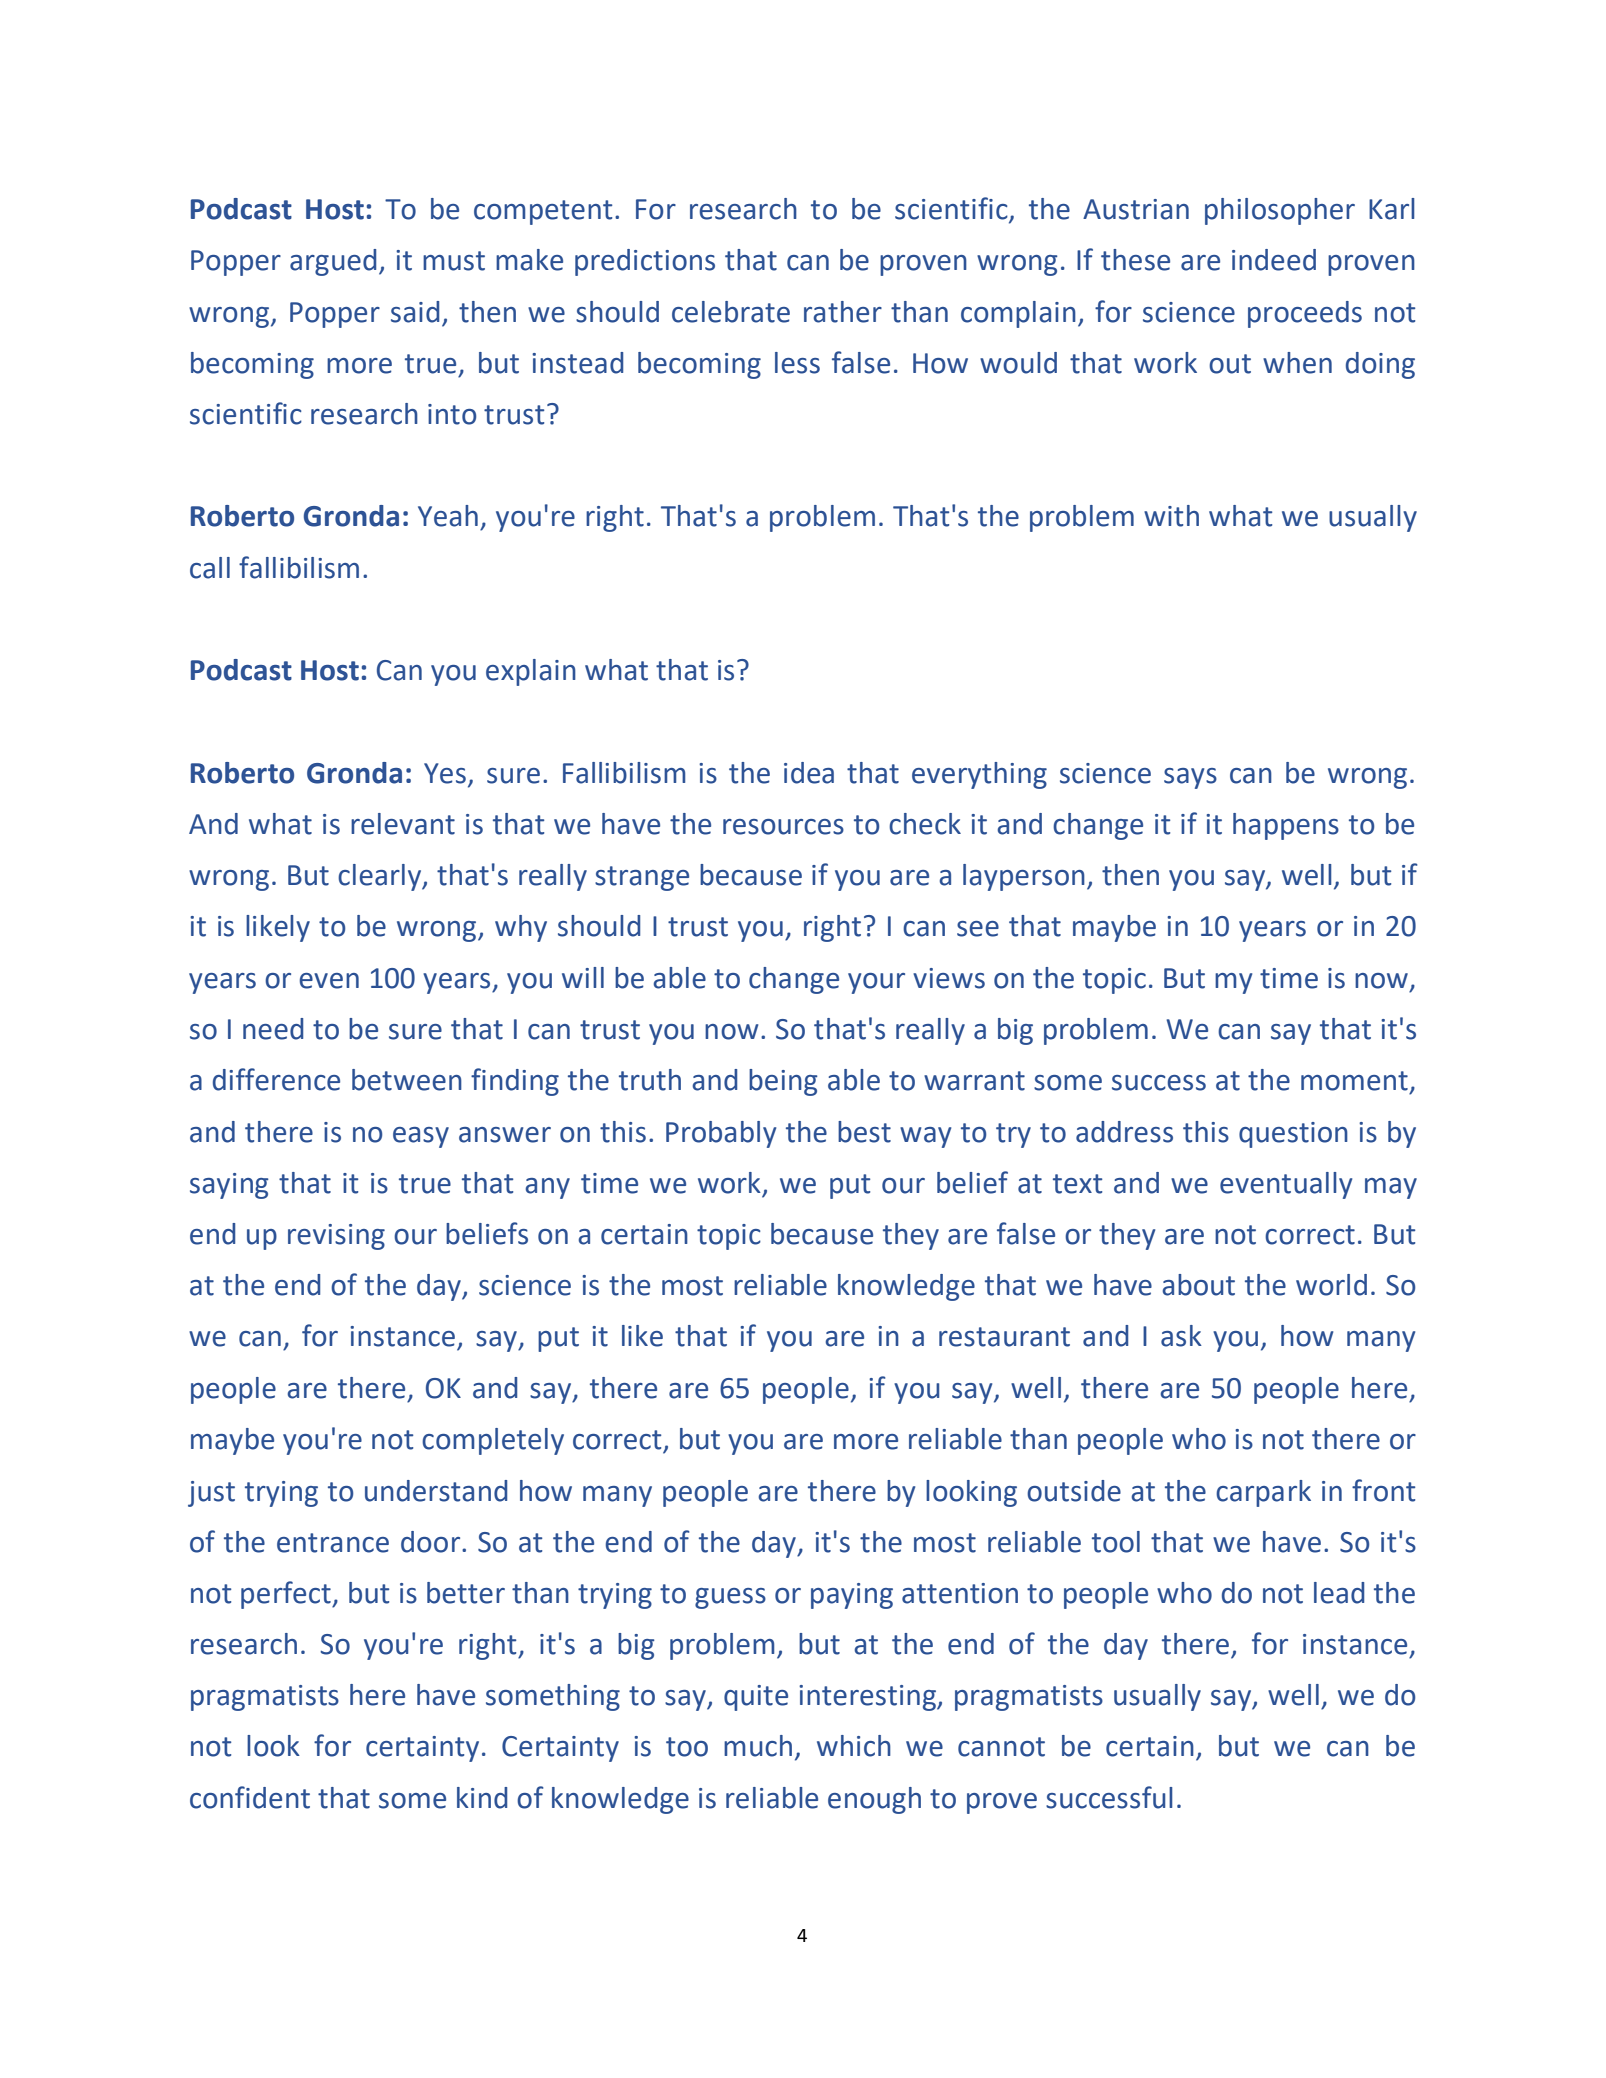 The width and height of the image is (1606, 2078). Describe the element at coordinates (809, 773) in the image. I see `idea` at that location.
